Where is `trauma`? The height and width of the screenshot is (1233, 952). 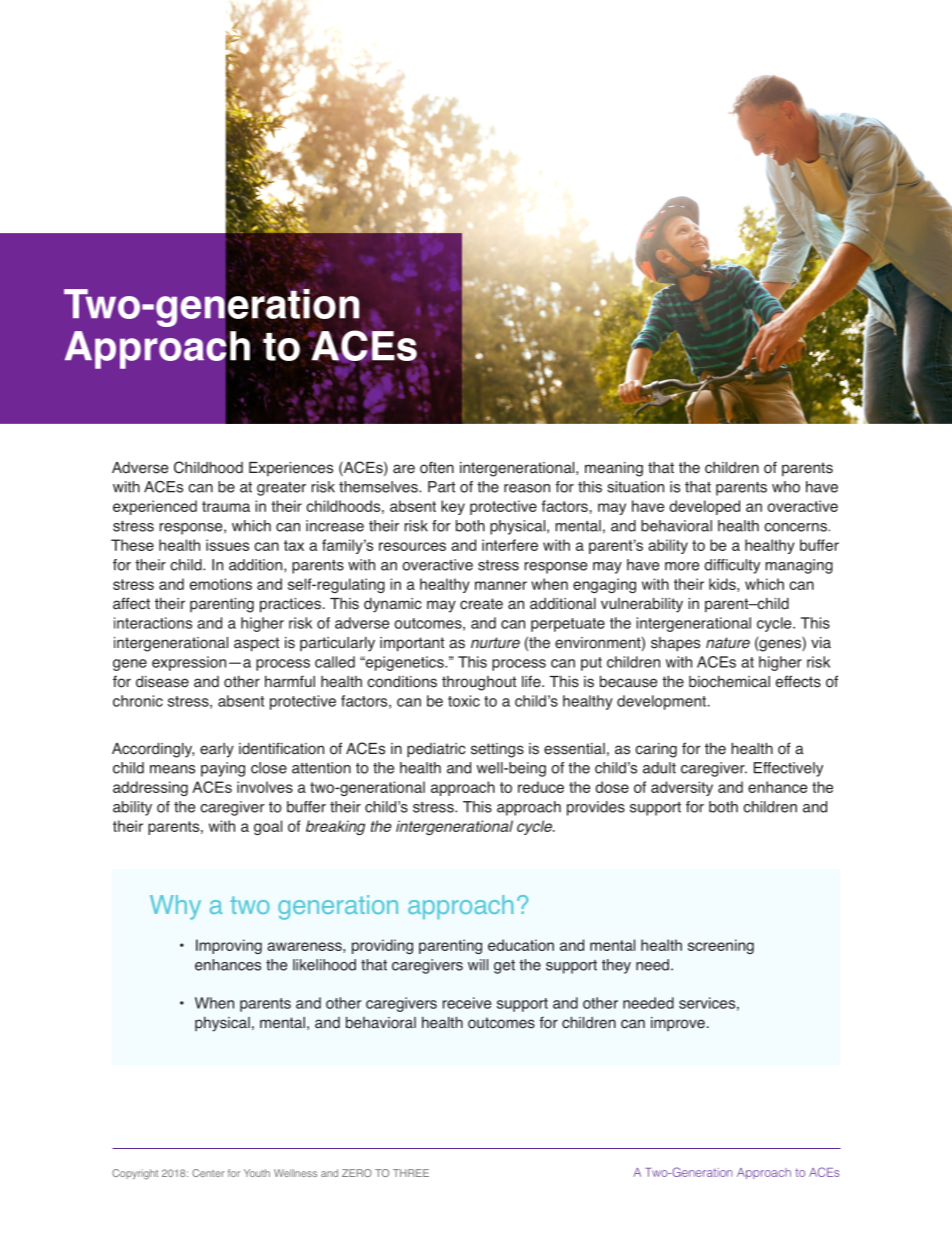
trauma is located at coordinates (226, 506).
